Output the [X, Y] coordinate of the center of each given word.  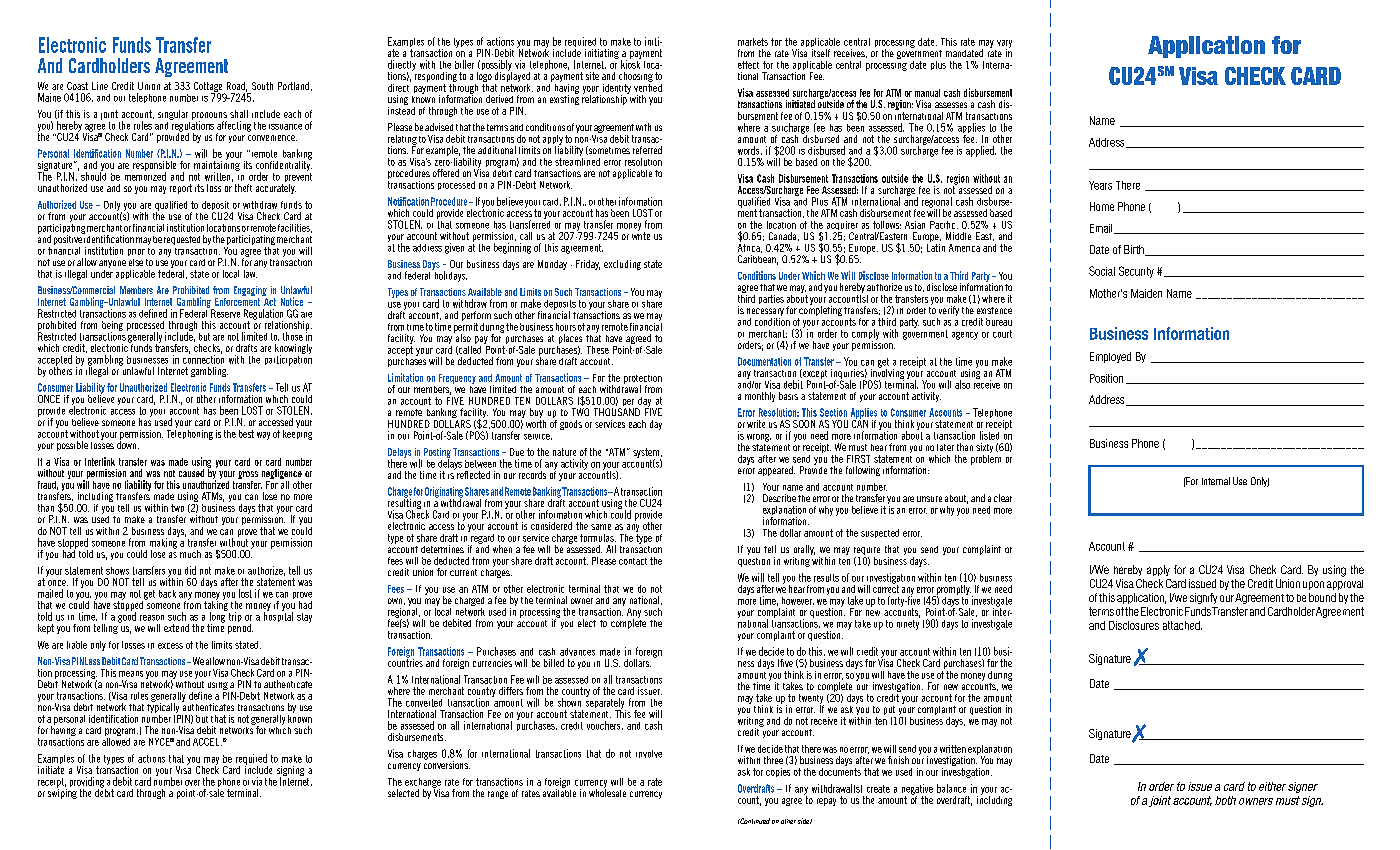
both [1225, 800]
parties [771, 299]
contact [633, 561]
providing [88, 783]
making [164, 543]
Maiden [1146, 293]
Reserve [224, 312]
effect [748, 65]
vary [1004, 45]
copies [778, 772]
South [262, 86]
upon [1313, 585]
